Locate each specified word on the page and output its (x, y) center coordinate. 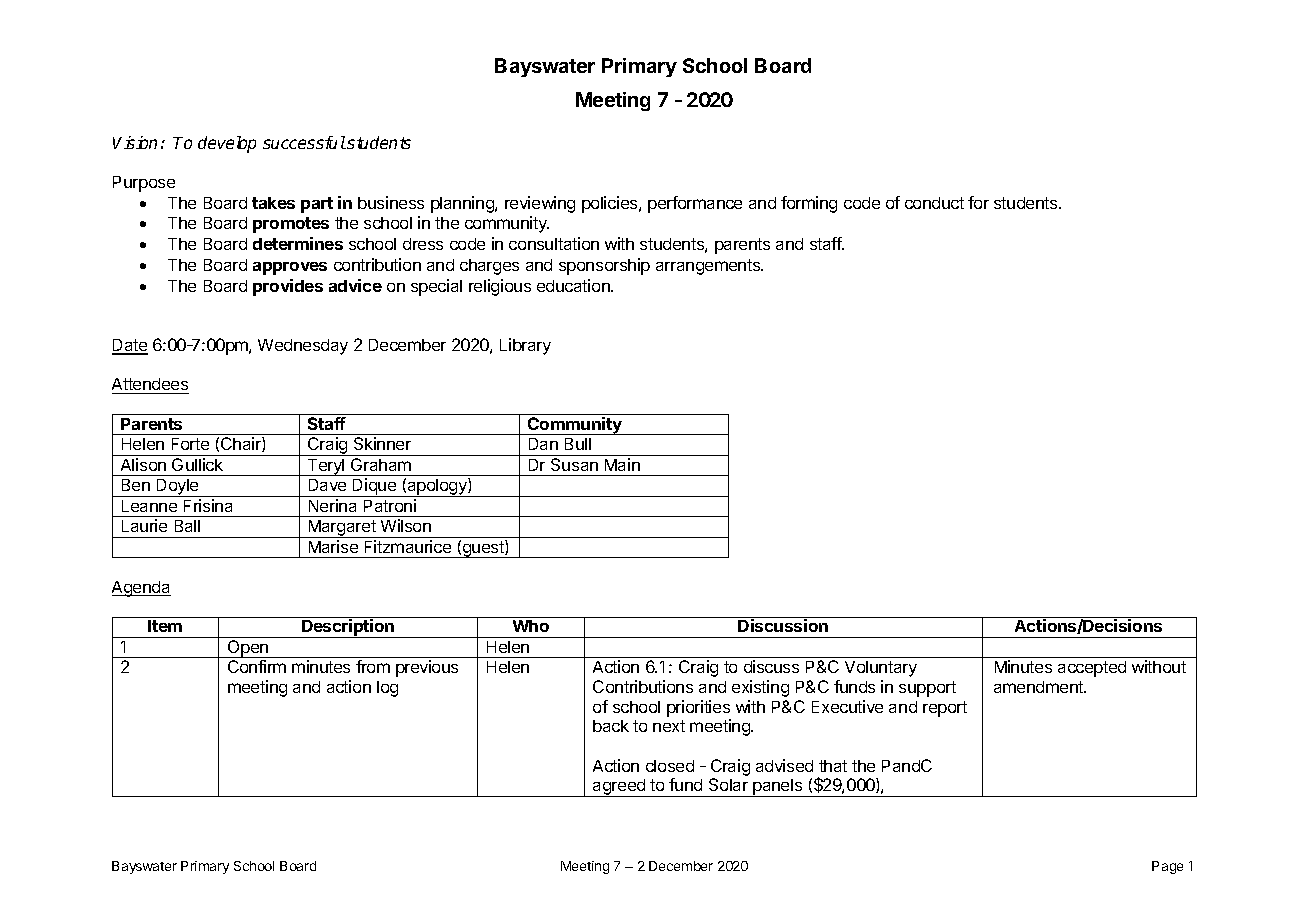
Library (525, 346)
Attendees (150, 384)
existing (760, 688)
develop (227, 144)
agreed (619, 788)
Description (348, 628)
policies (611, 204)
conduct (934, 203)
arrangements (709, 267)
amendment (1039, 687)
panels (778, 788)
